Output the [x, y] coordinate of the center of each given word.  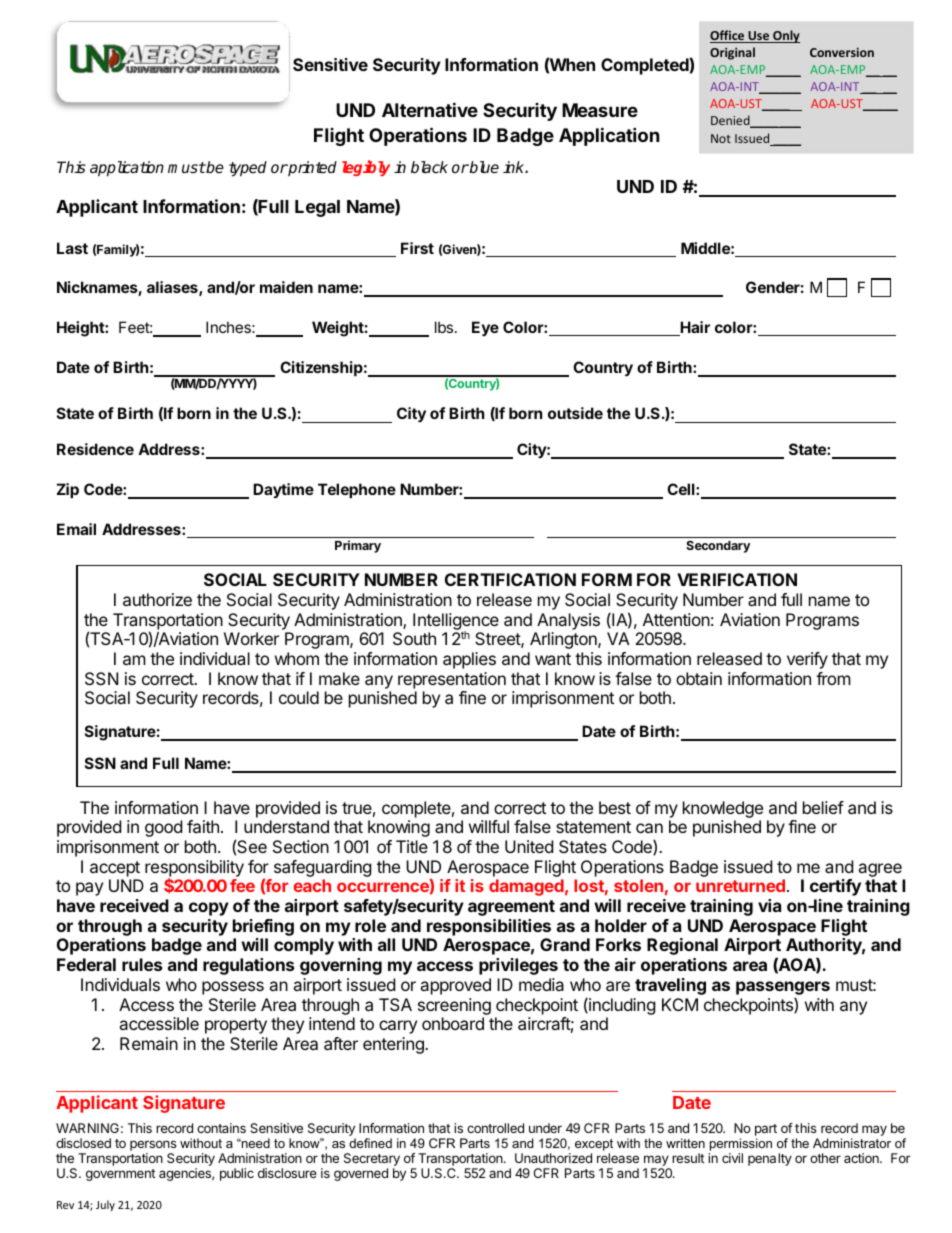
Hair [694, 328]
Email [76, 529]
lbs [445, 327]
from [833, 678]
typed [248, 169]
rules [142, 964]
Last [72, 248]
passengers [783, 988]
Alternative [430, 109]
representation [452, 680]
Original [732, 53]
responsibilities [489, 927]
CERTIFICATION [510, 579]
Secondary [718, 547]
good [163, 828]
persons [153, 1147]
